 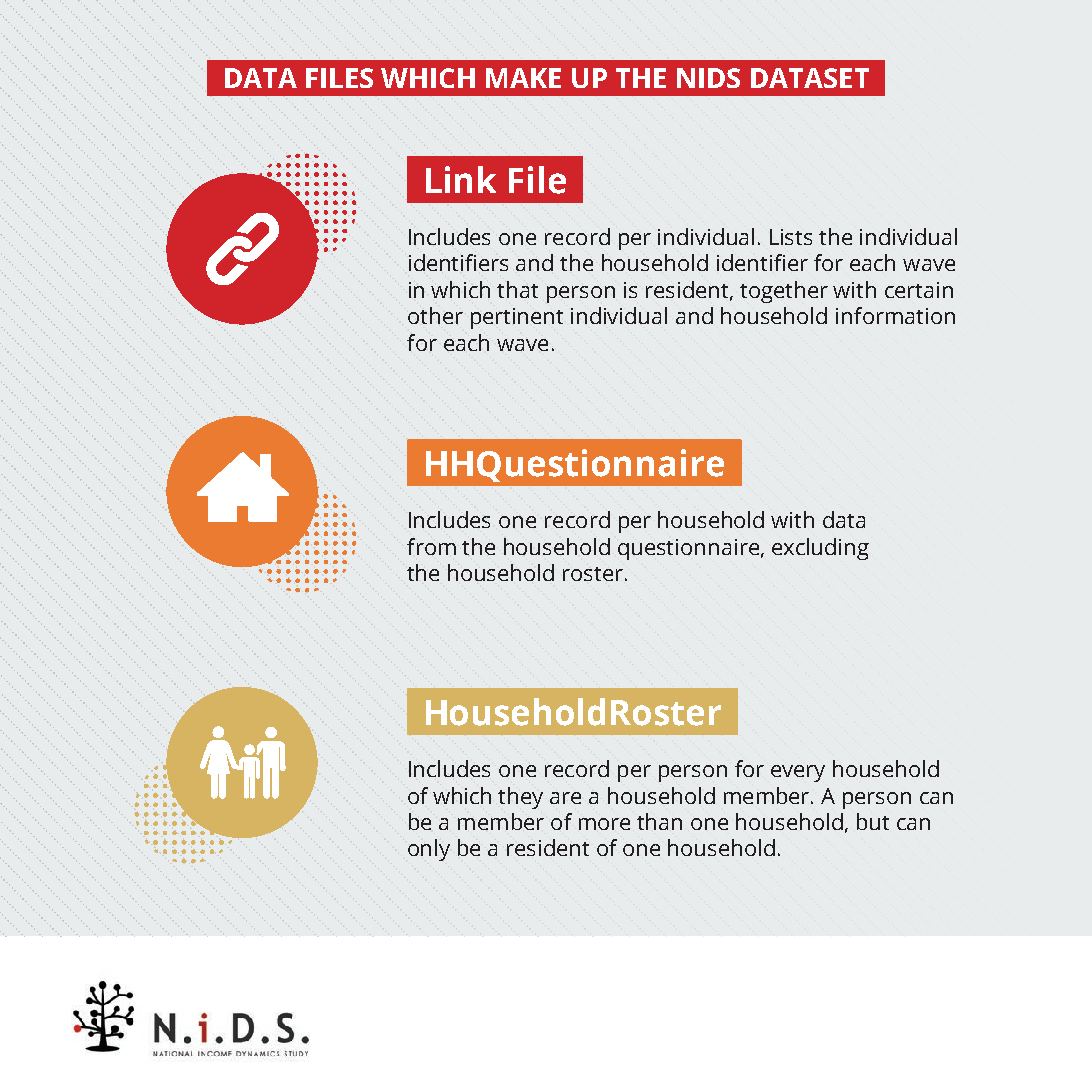 I want to click on Lists, so click(x=791, y=237).
